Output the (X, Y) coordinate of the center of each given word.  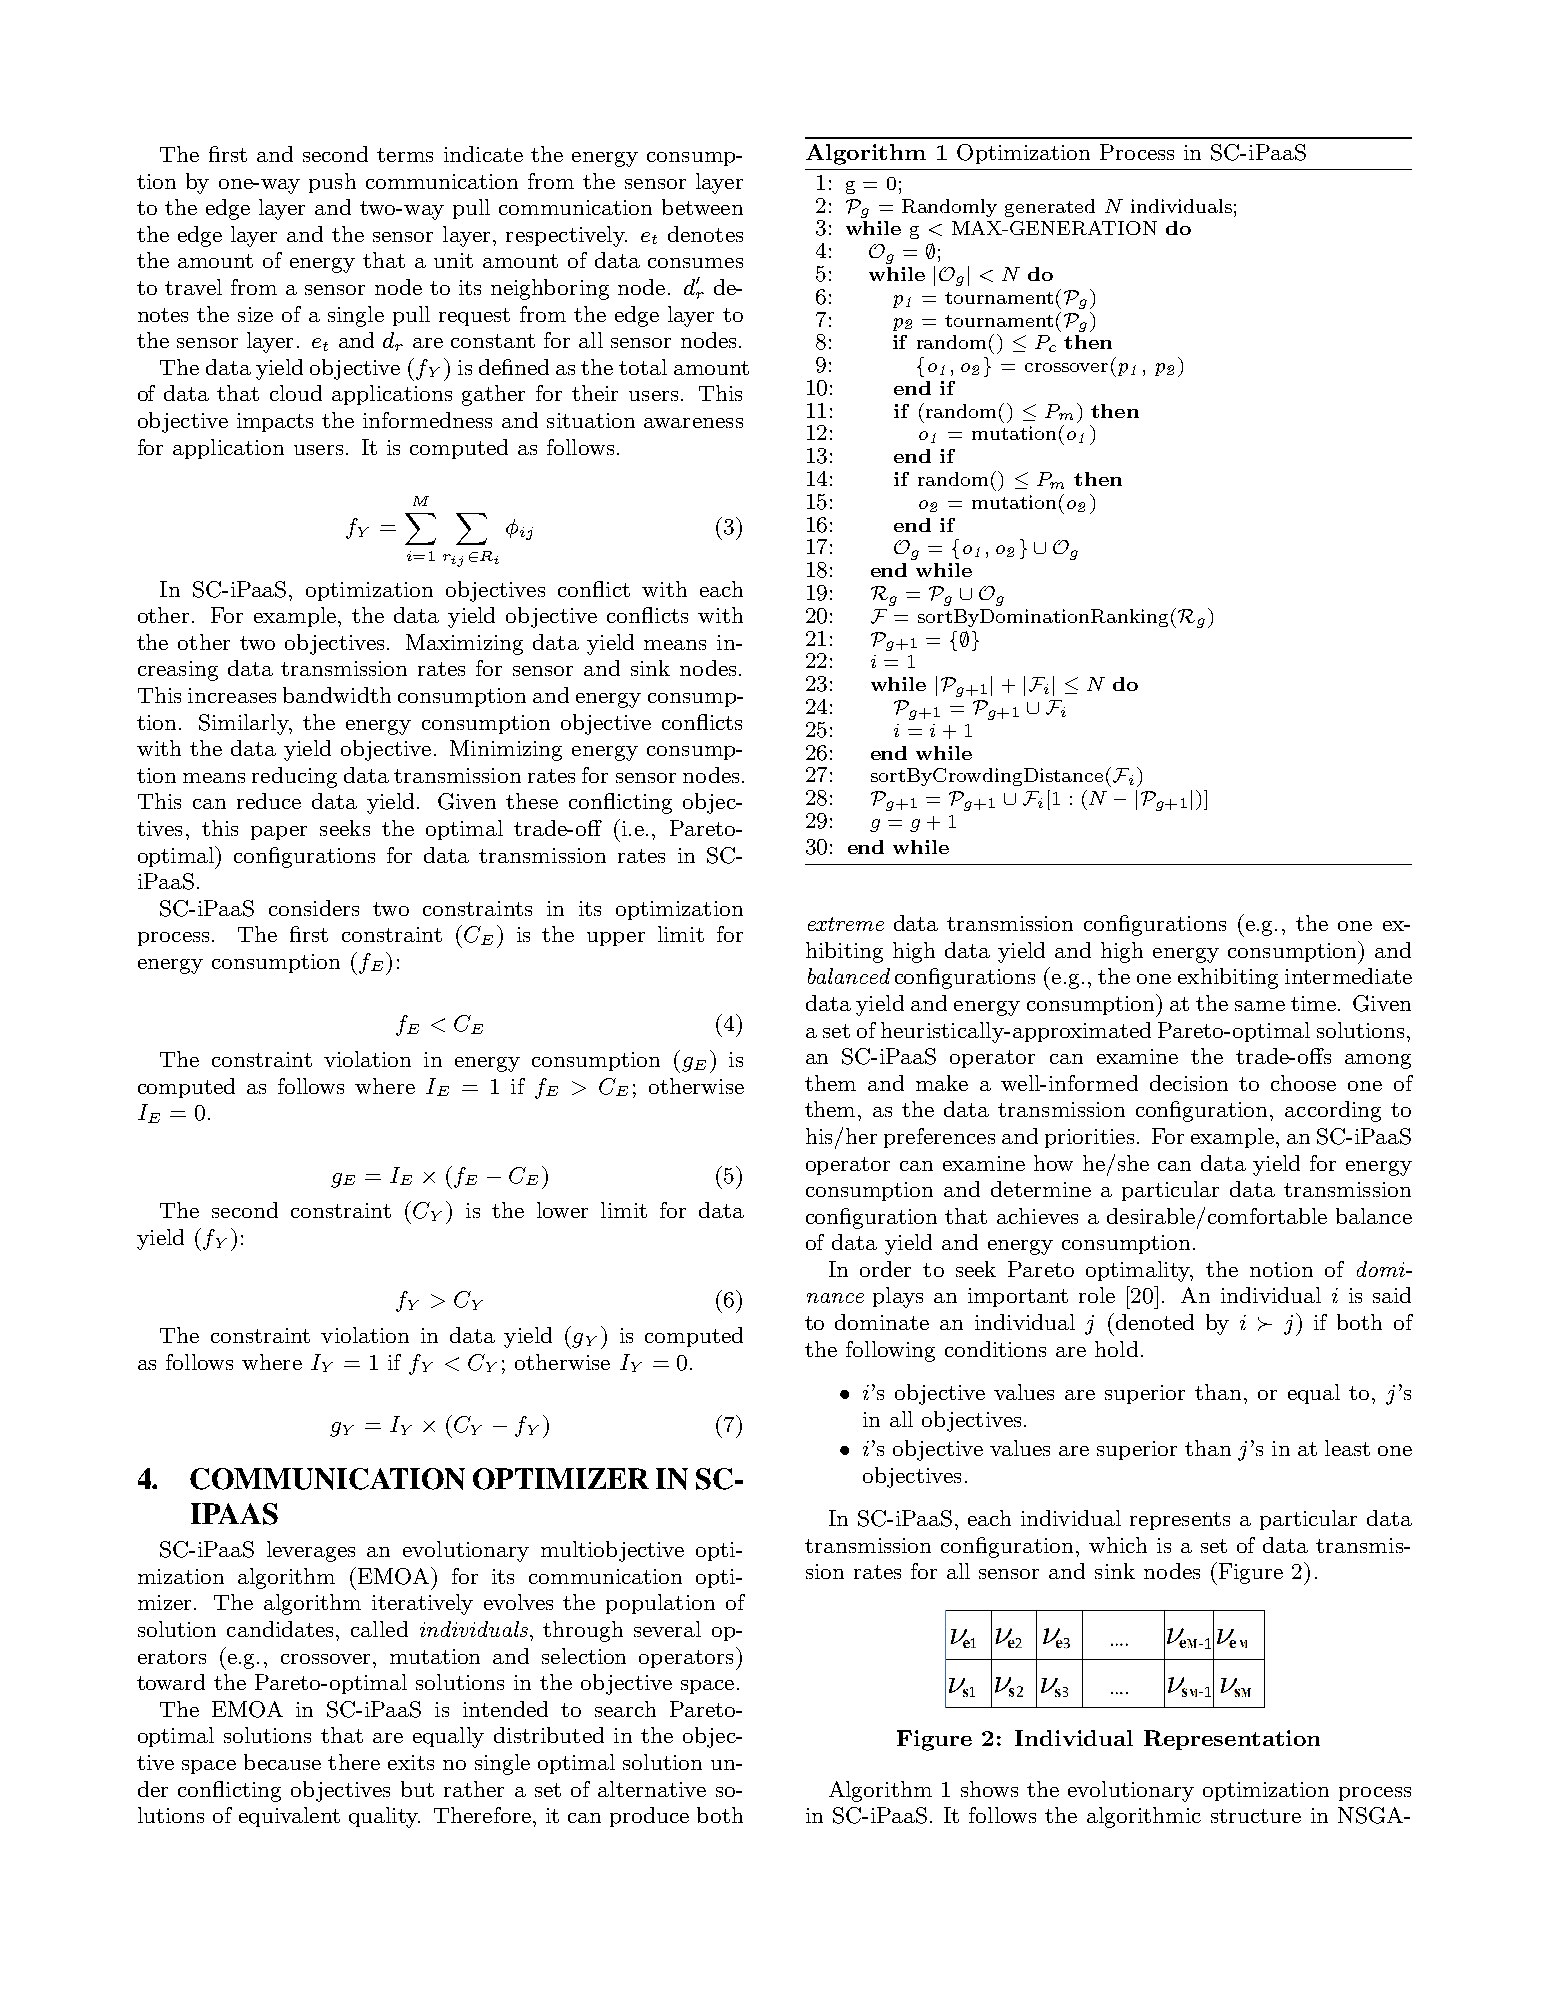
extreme (846, 924)
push (332, 183)
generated (1050, 208)
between (702, 207)
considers (314, 908)
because (282, 1762)
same (1260, 1006)
